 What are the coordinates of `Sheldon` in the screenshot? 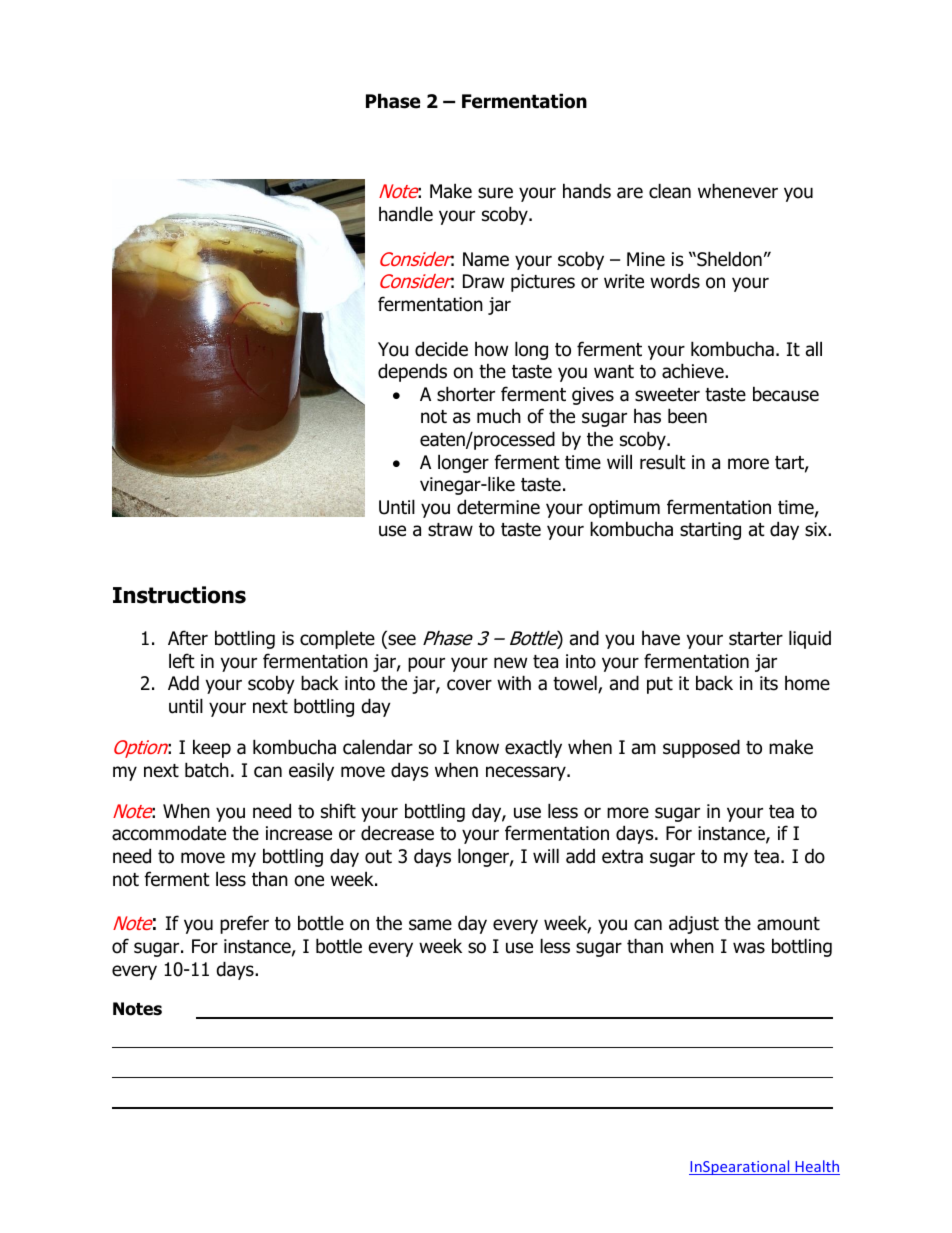 It's located at (728, 259).
